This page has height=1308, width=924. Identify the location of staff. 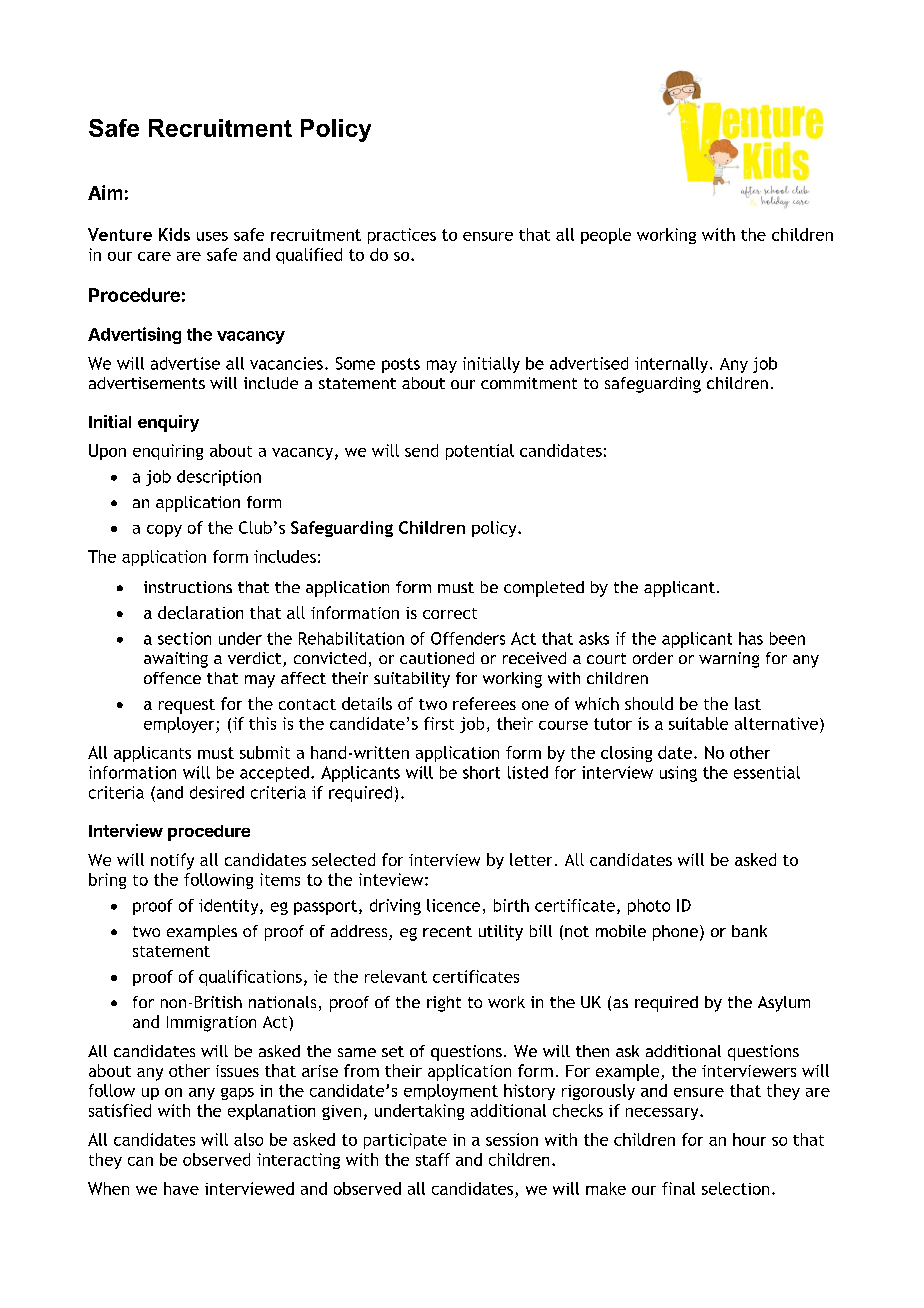
(433, 1159).
